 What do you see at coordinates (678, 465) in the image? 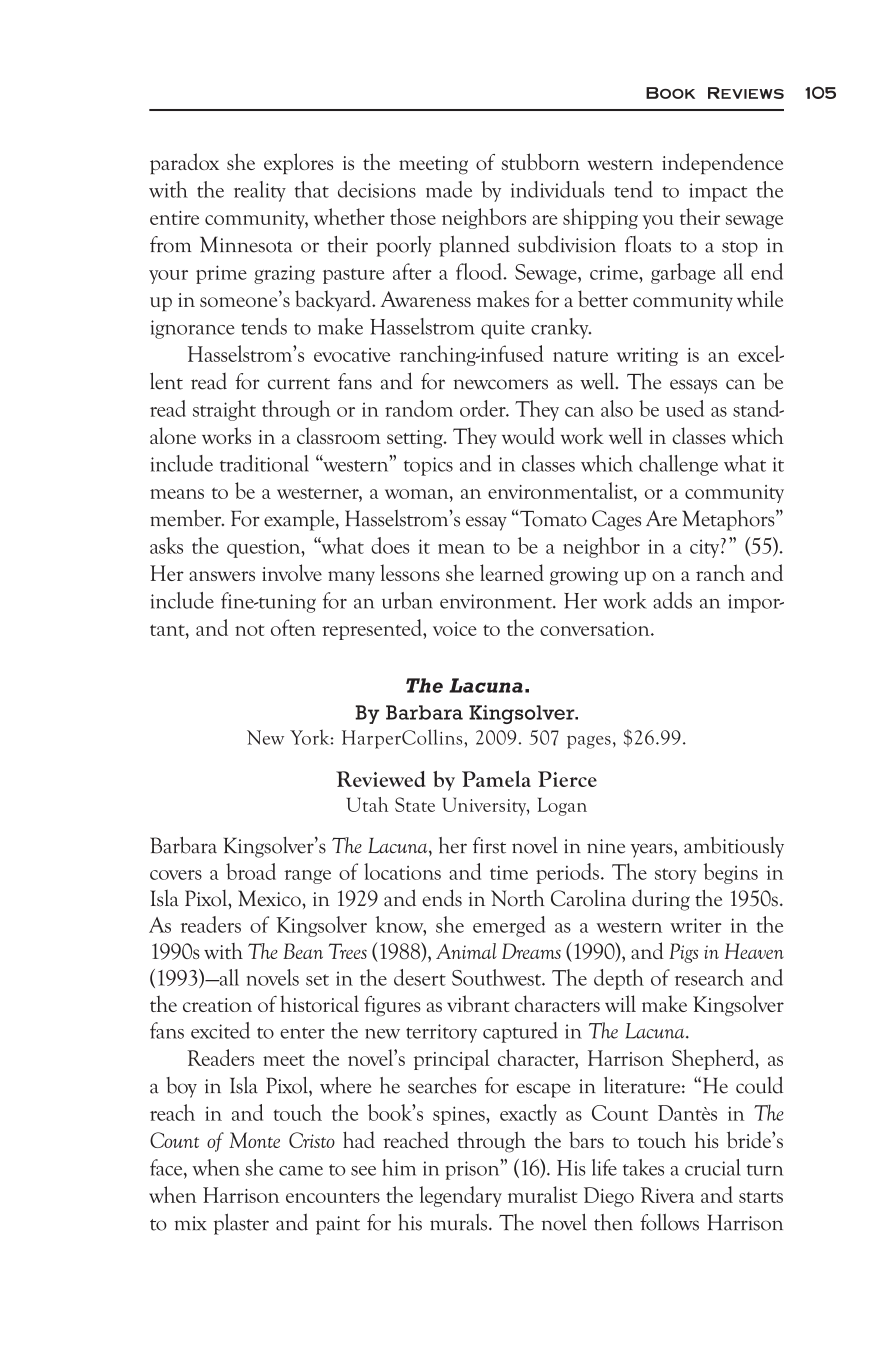
I see `challenge` at bounding box center [678, 465].
